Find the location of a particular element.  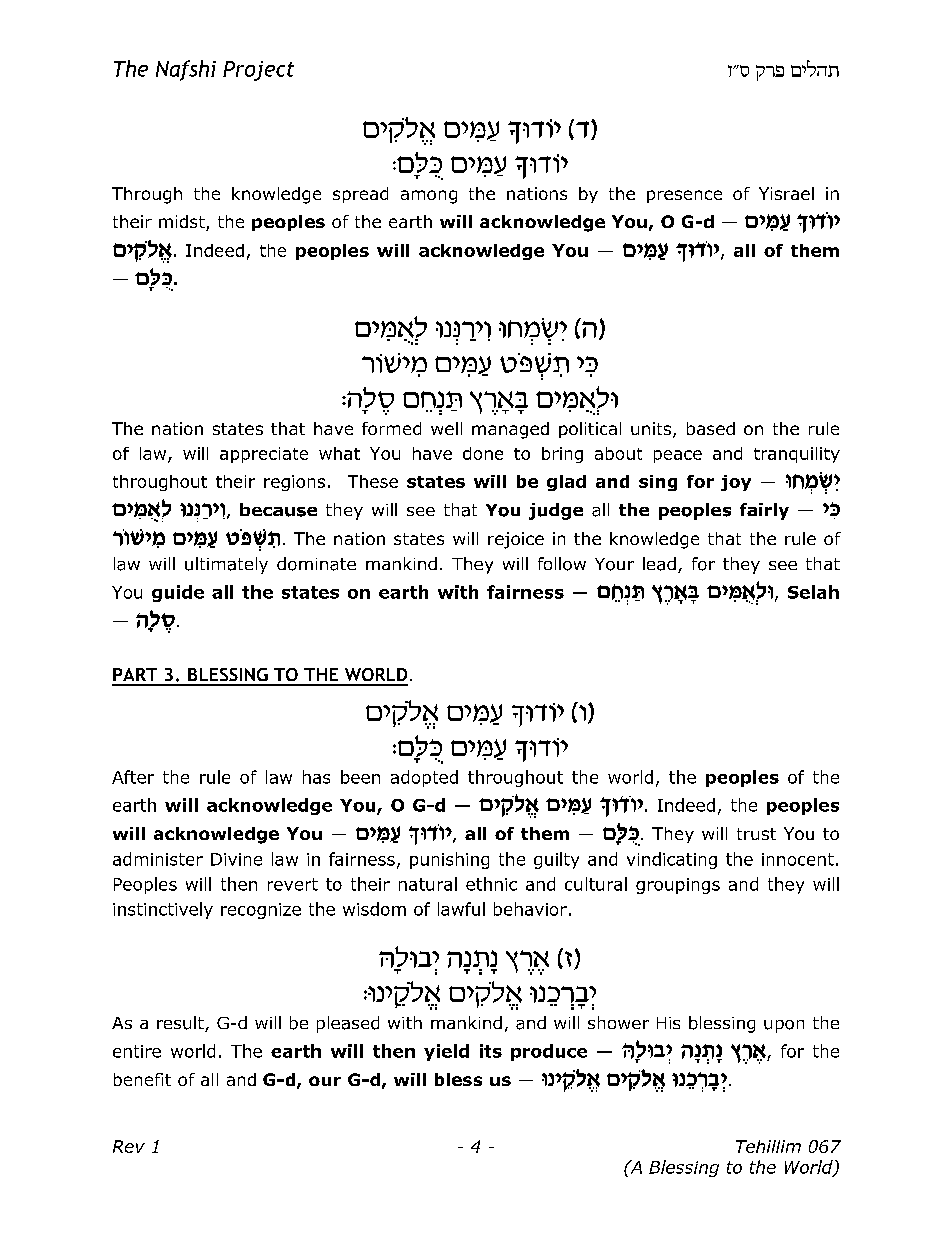

trust is located at coordinates (756, 834).
